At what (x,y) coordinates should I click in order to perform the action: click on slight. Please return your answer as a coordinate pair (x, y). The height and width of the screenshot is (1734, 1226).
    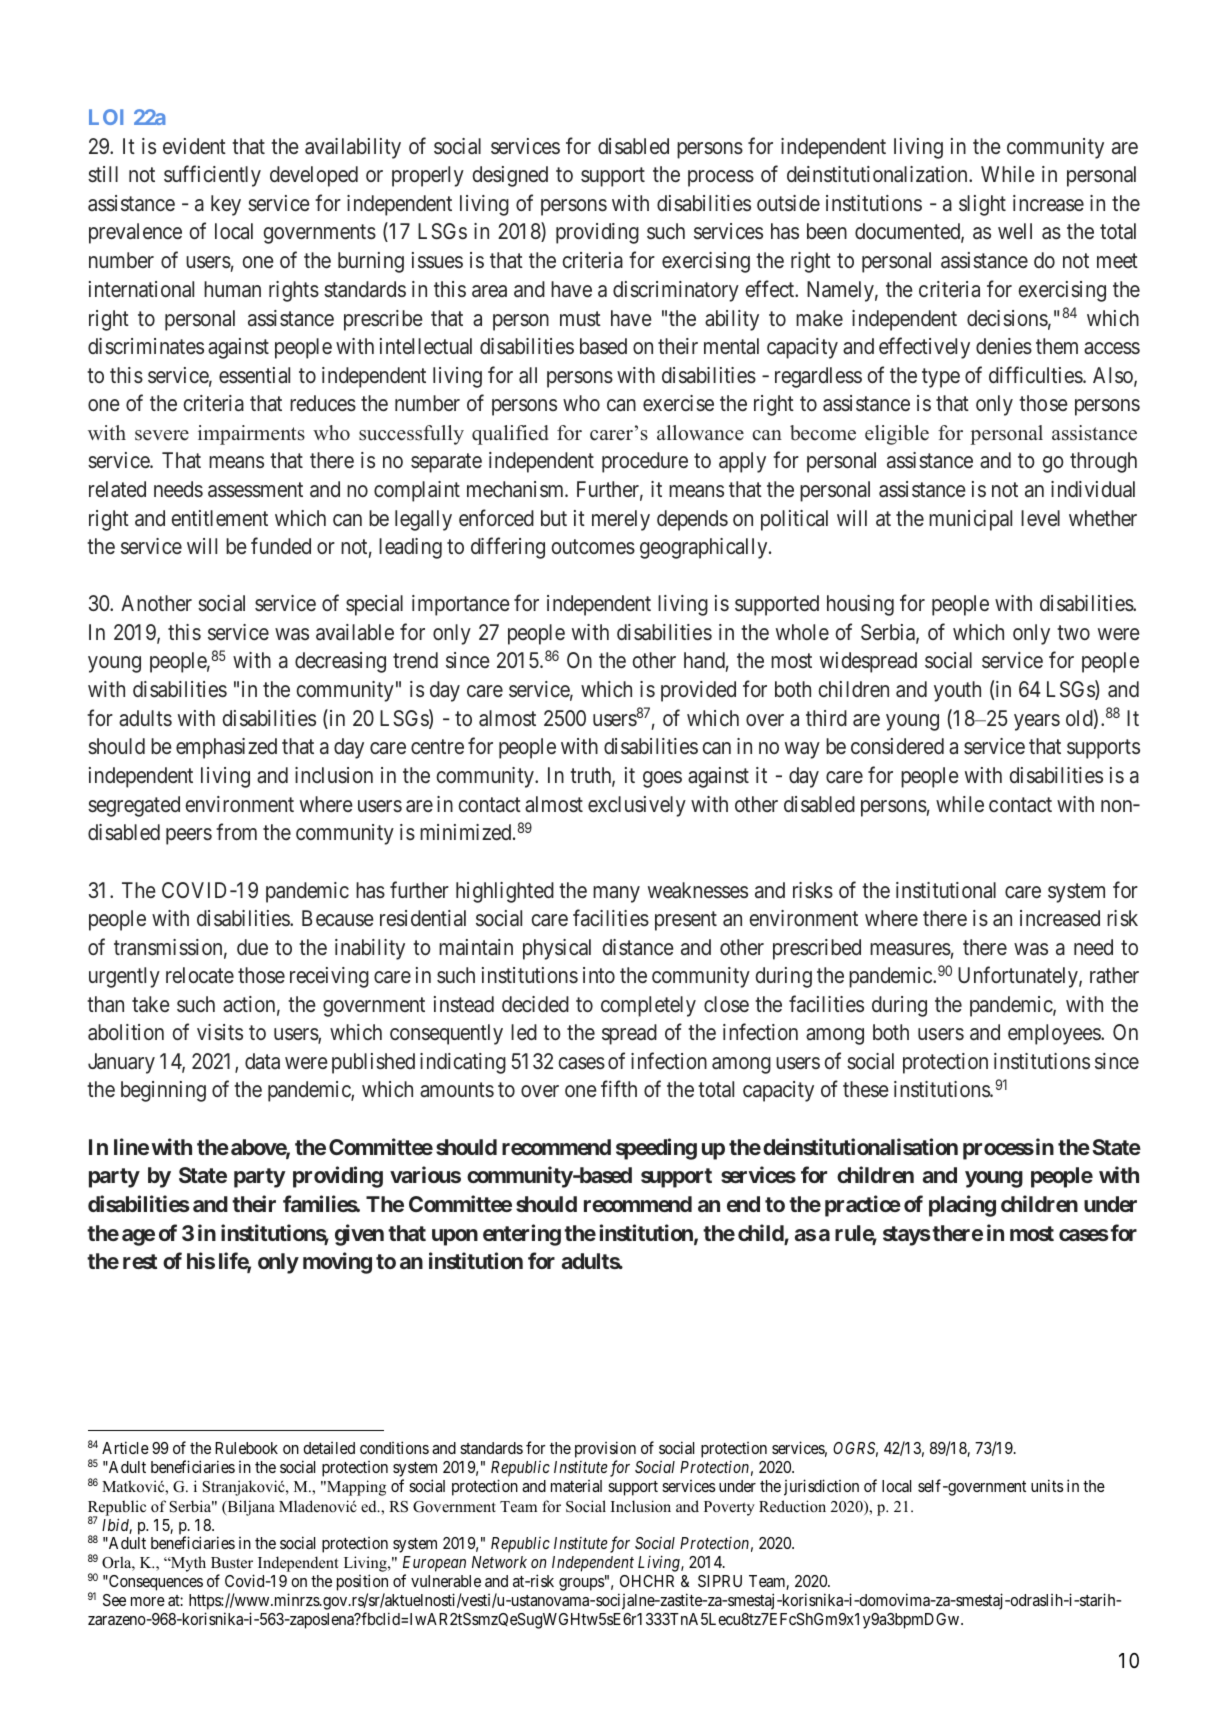
    Looking at the image, I should click on (982, 205).
